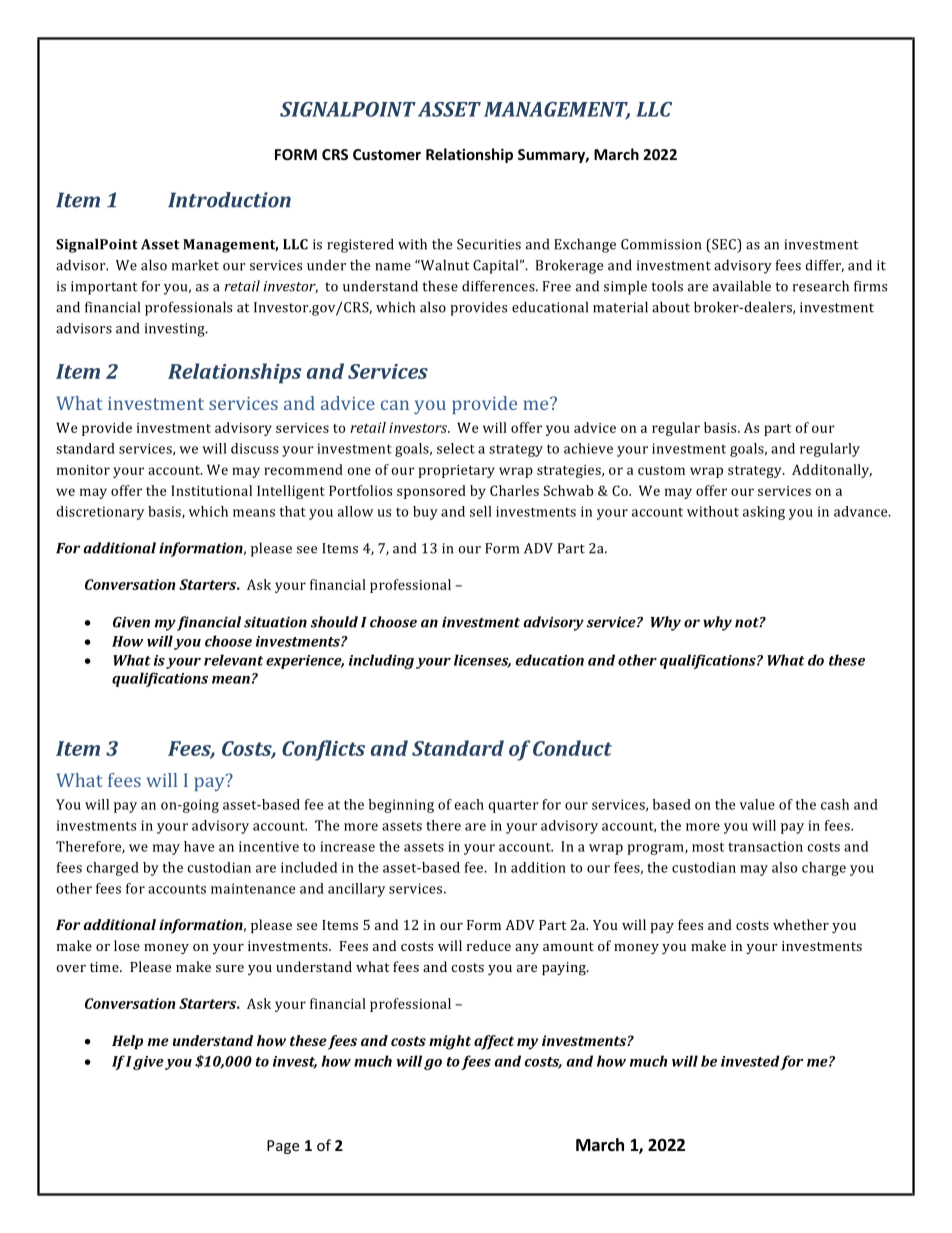  Describe the element at coordinates (742, 286) in the screenshot. I see `available` at that location.
